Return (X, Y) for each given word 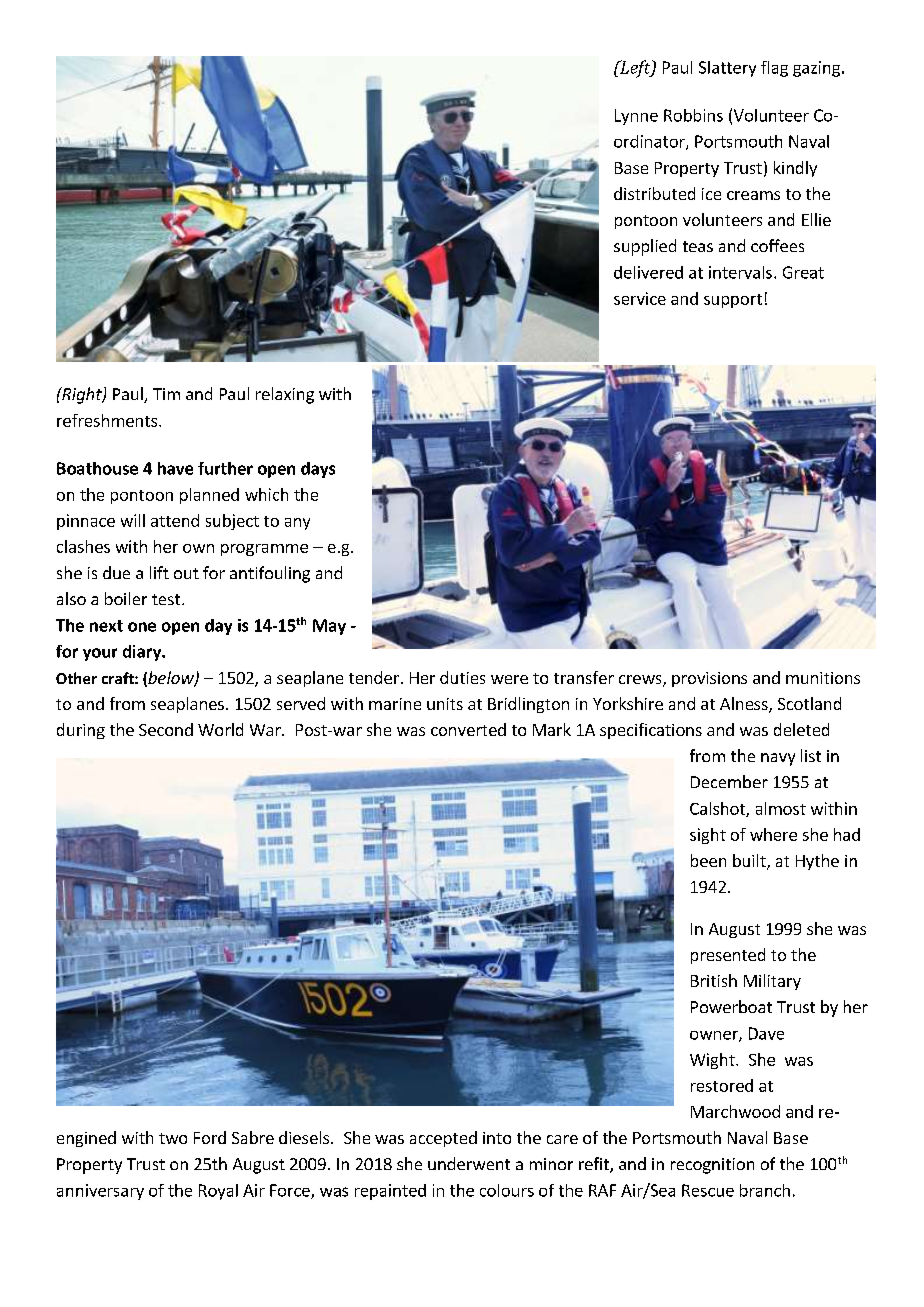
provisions (709, 679)
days (318, 470)
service (640, 298)
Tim (166, 394)
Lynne (636, 117)
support (733, 301)
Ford (210, 1137)
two (173, 1138)
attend (175, 520)
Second (166, 729)
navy (778, 759)
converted (468, 729)
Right (82, 395)
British (714, 980)
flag (774, 69)
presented (728, 956)
